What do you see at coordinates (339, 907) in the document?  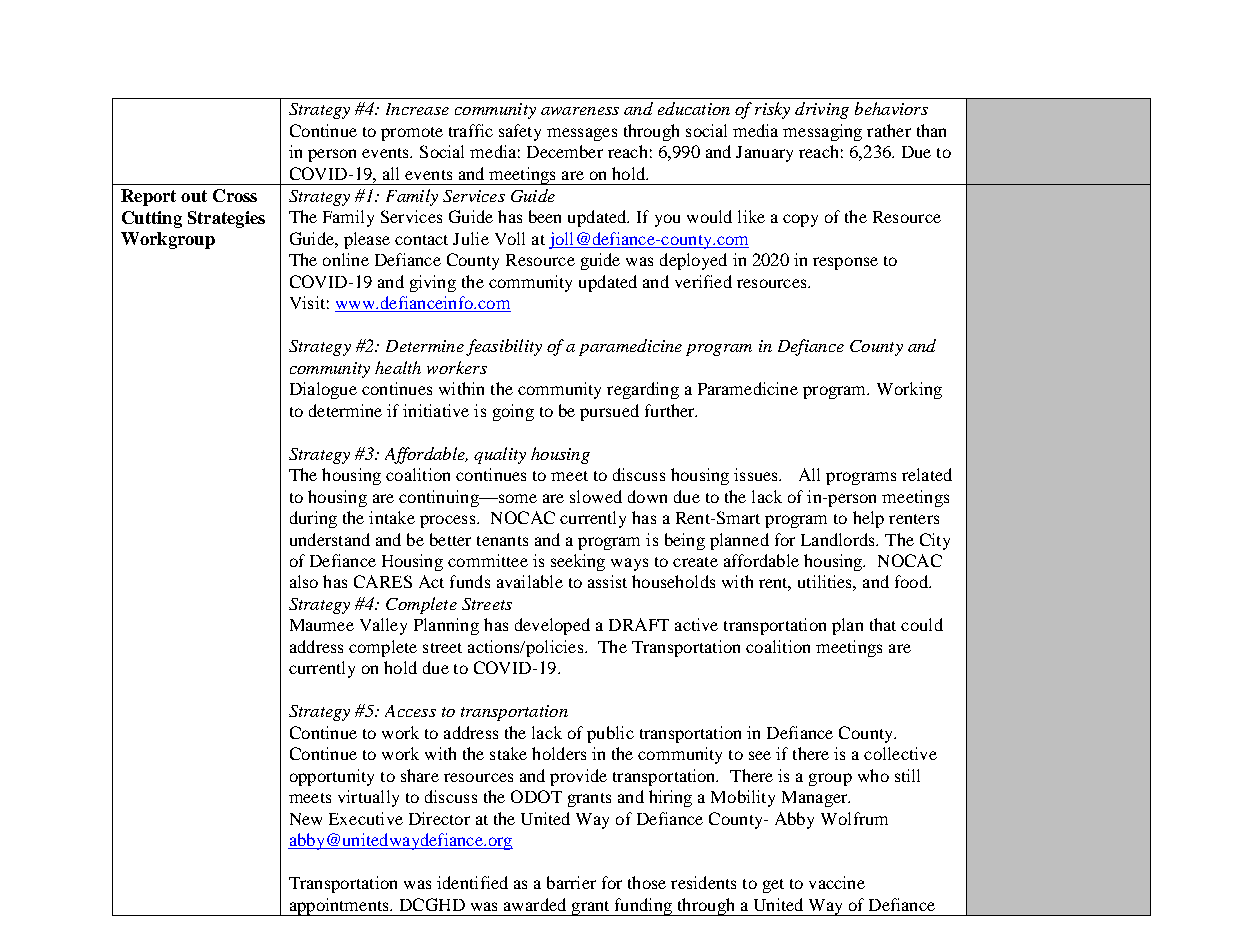 I see `appointments` at bounding box center [339, 907].
